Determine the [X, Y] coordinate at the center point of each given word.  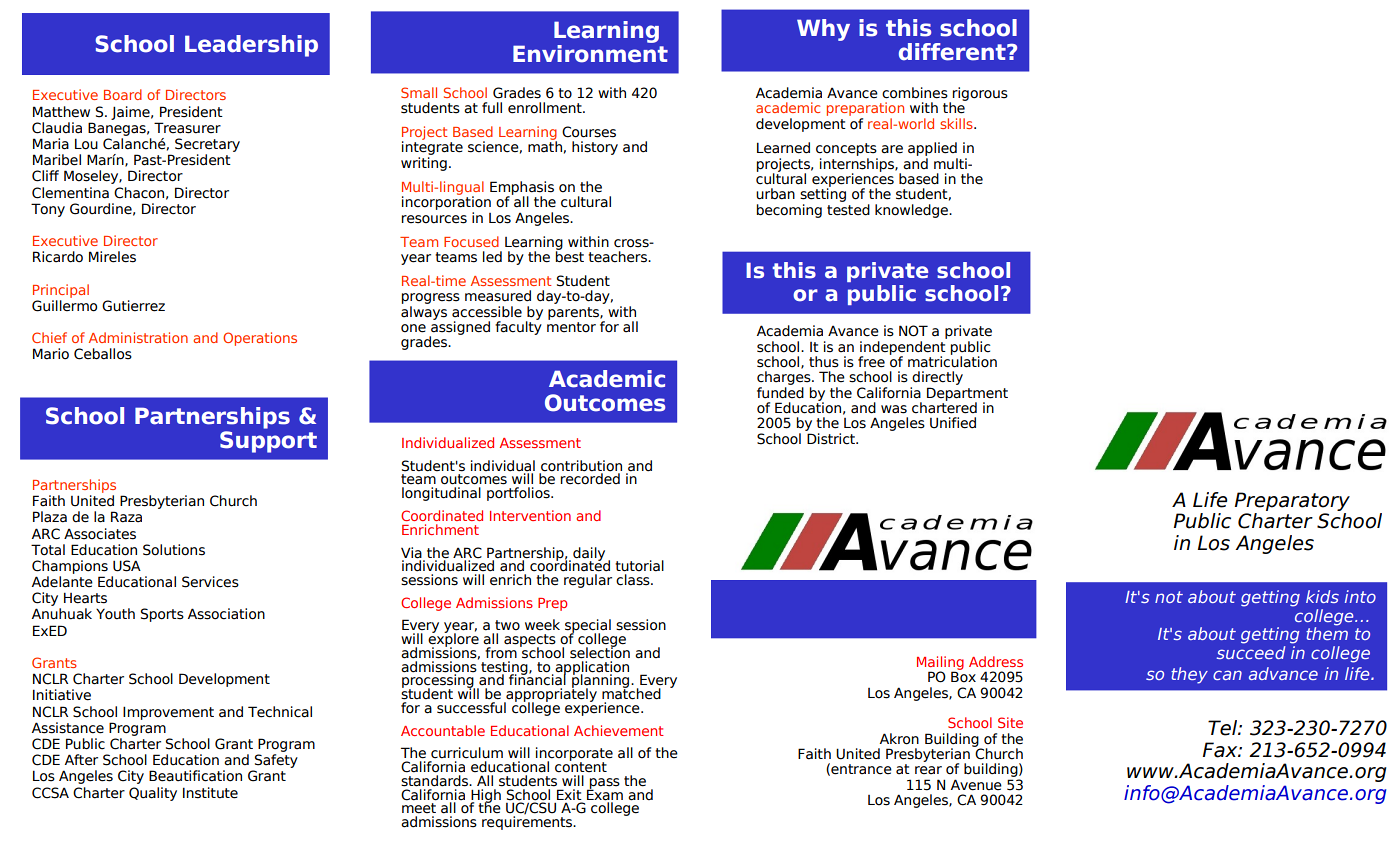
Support [268, 442]
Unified [953, 423]
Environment [590, 54]
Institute [210, 793]
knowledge [912, 211]
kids [1322, 596]
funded [780, 393]
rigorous [980, 94]
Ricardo [58, 257]
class [634, 580]
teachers [618, 257]
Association [226, 614]
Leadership [251, 46]
